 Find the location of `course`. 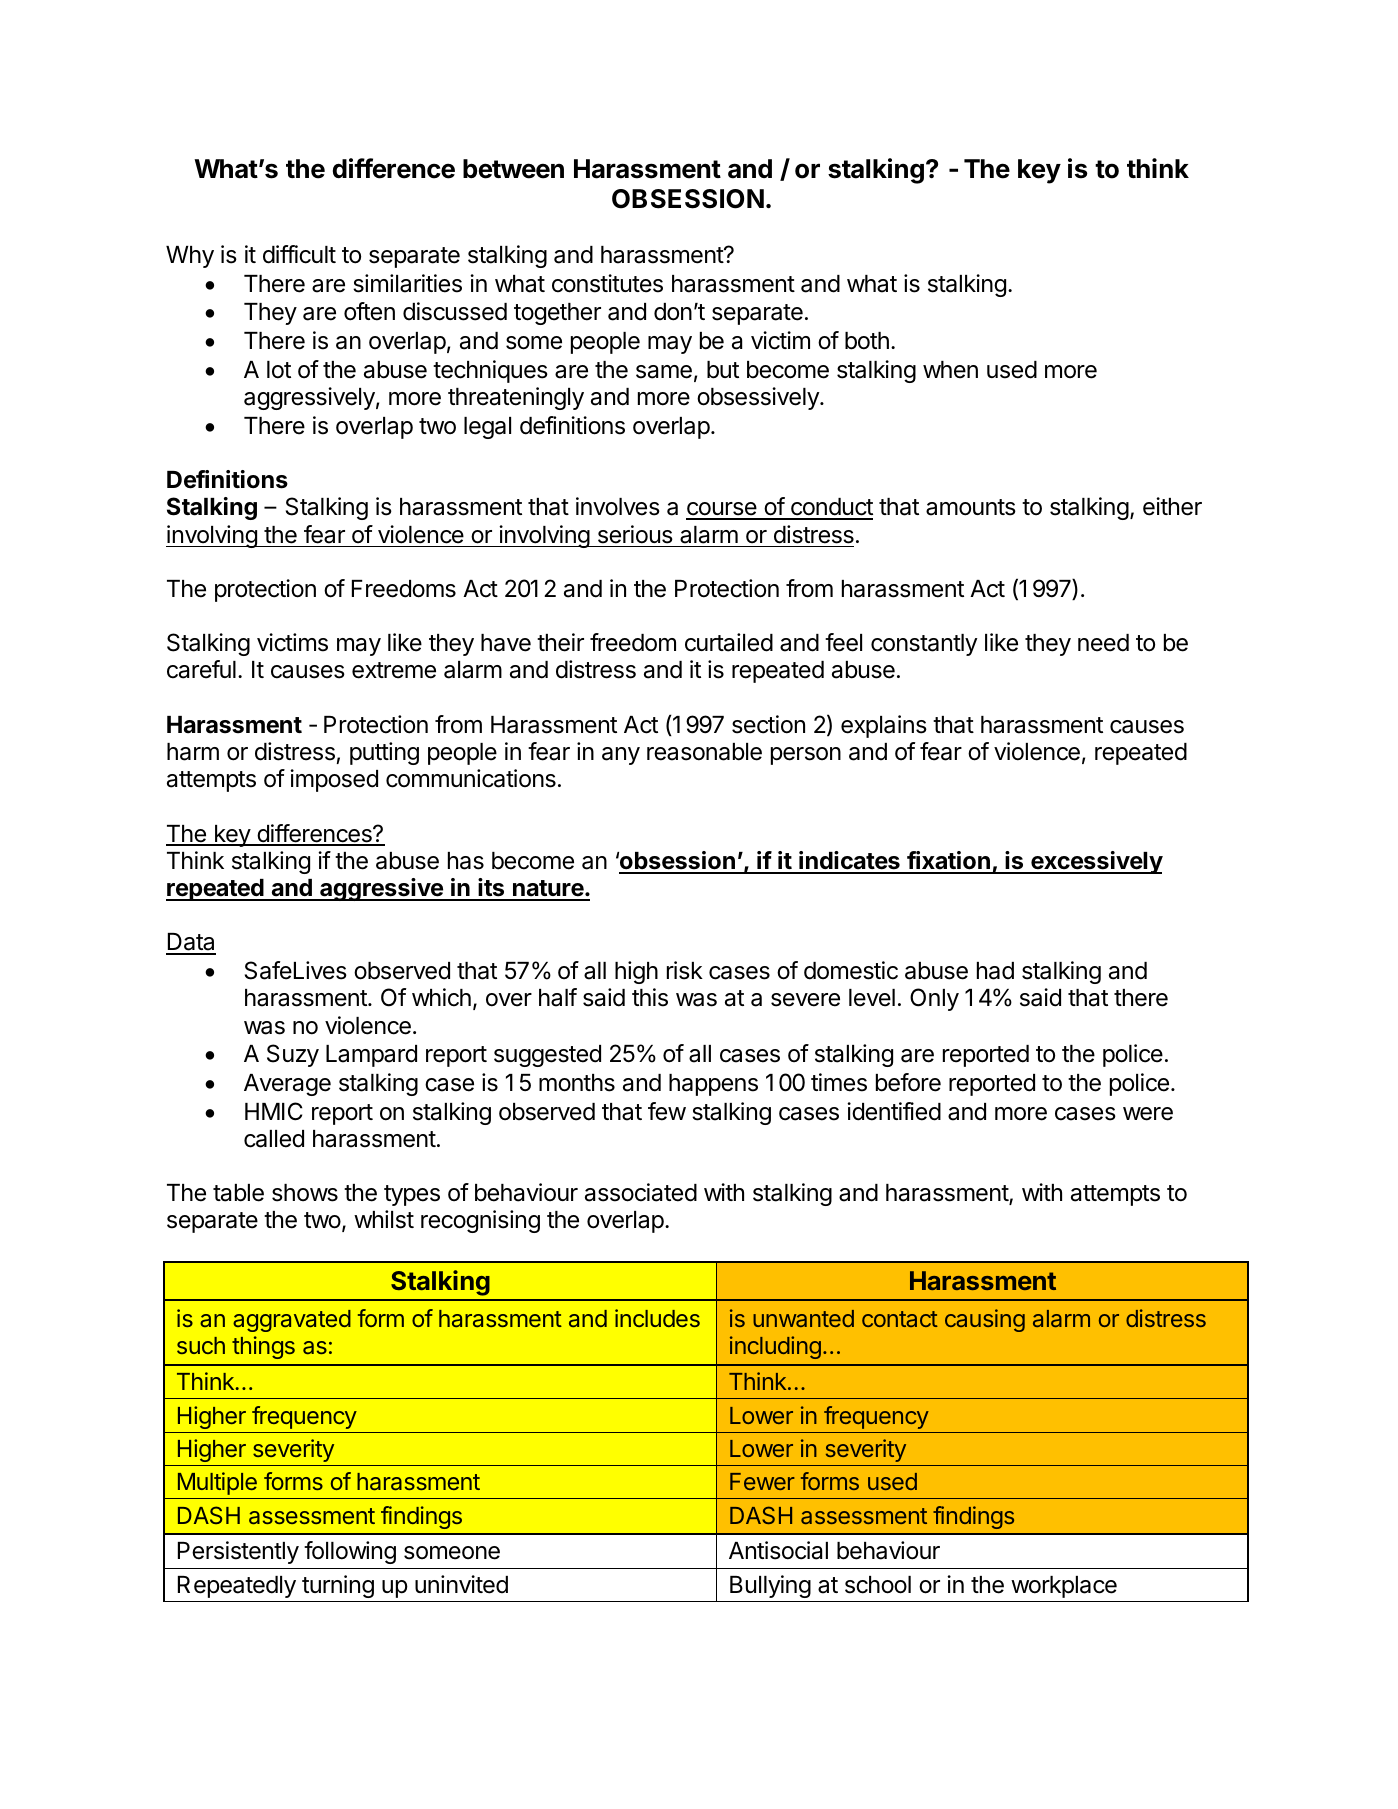

course is located at coordinates (722, 510).
